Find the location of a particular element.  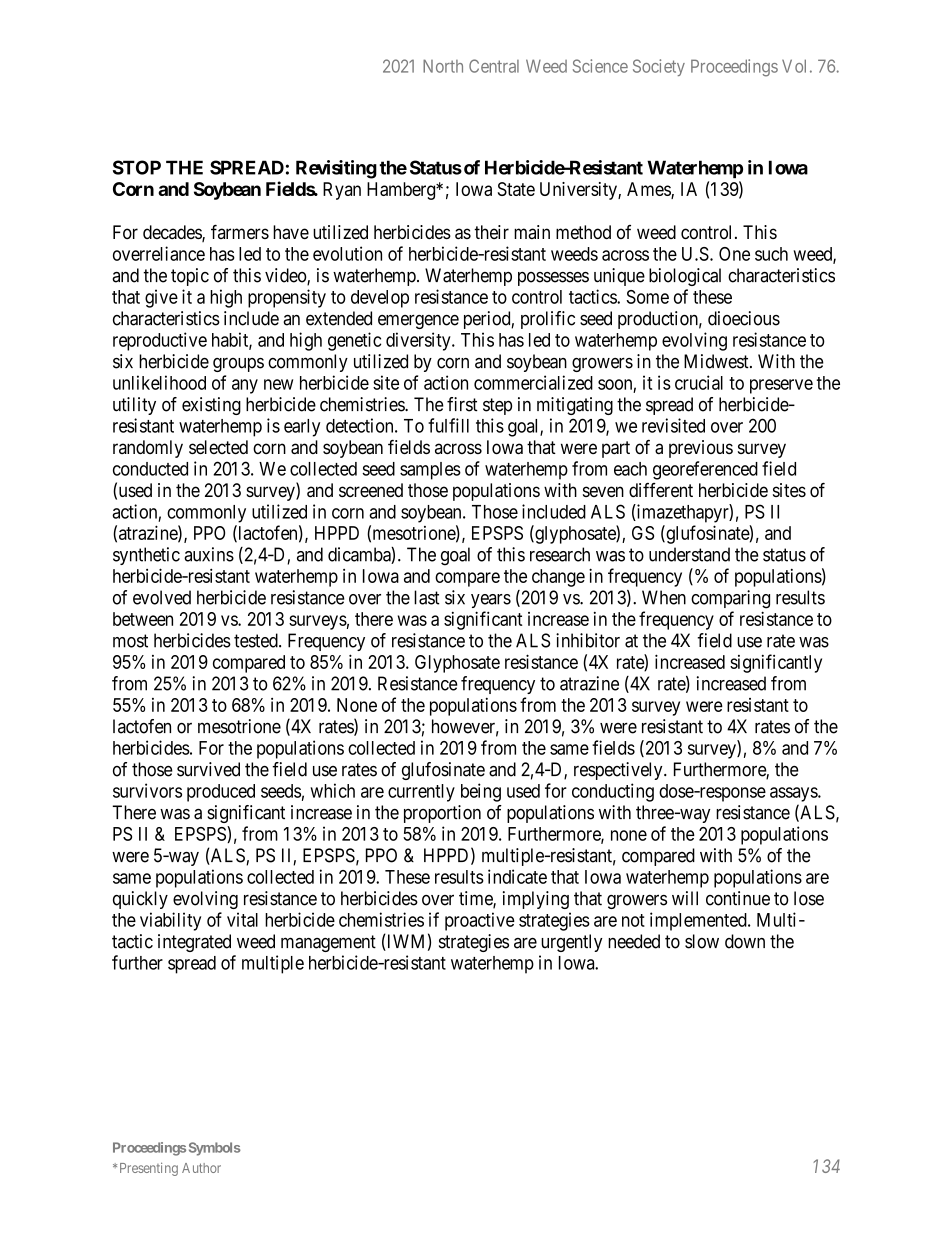

years is located at coordinates (491, 601).
